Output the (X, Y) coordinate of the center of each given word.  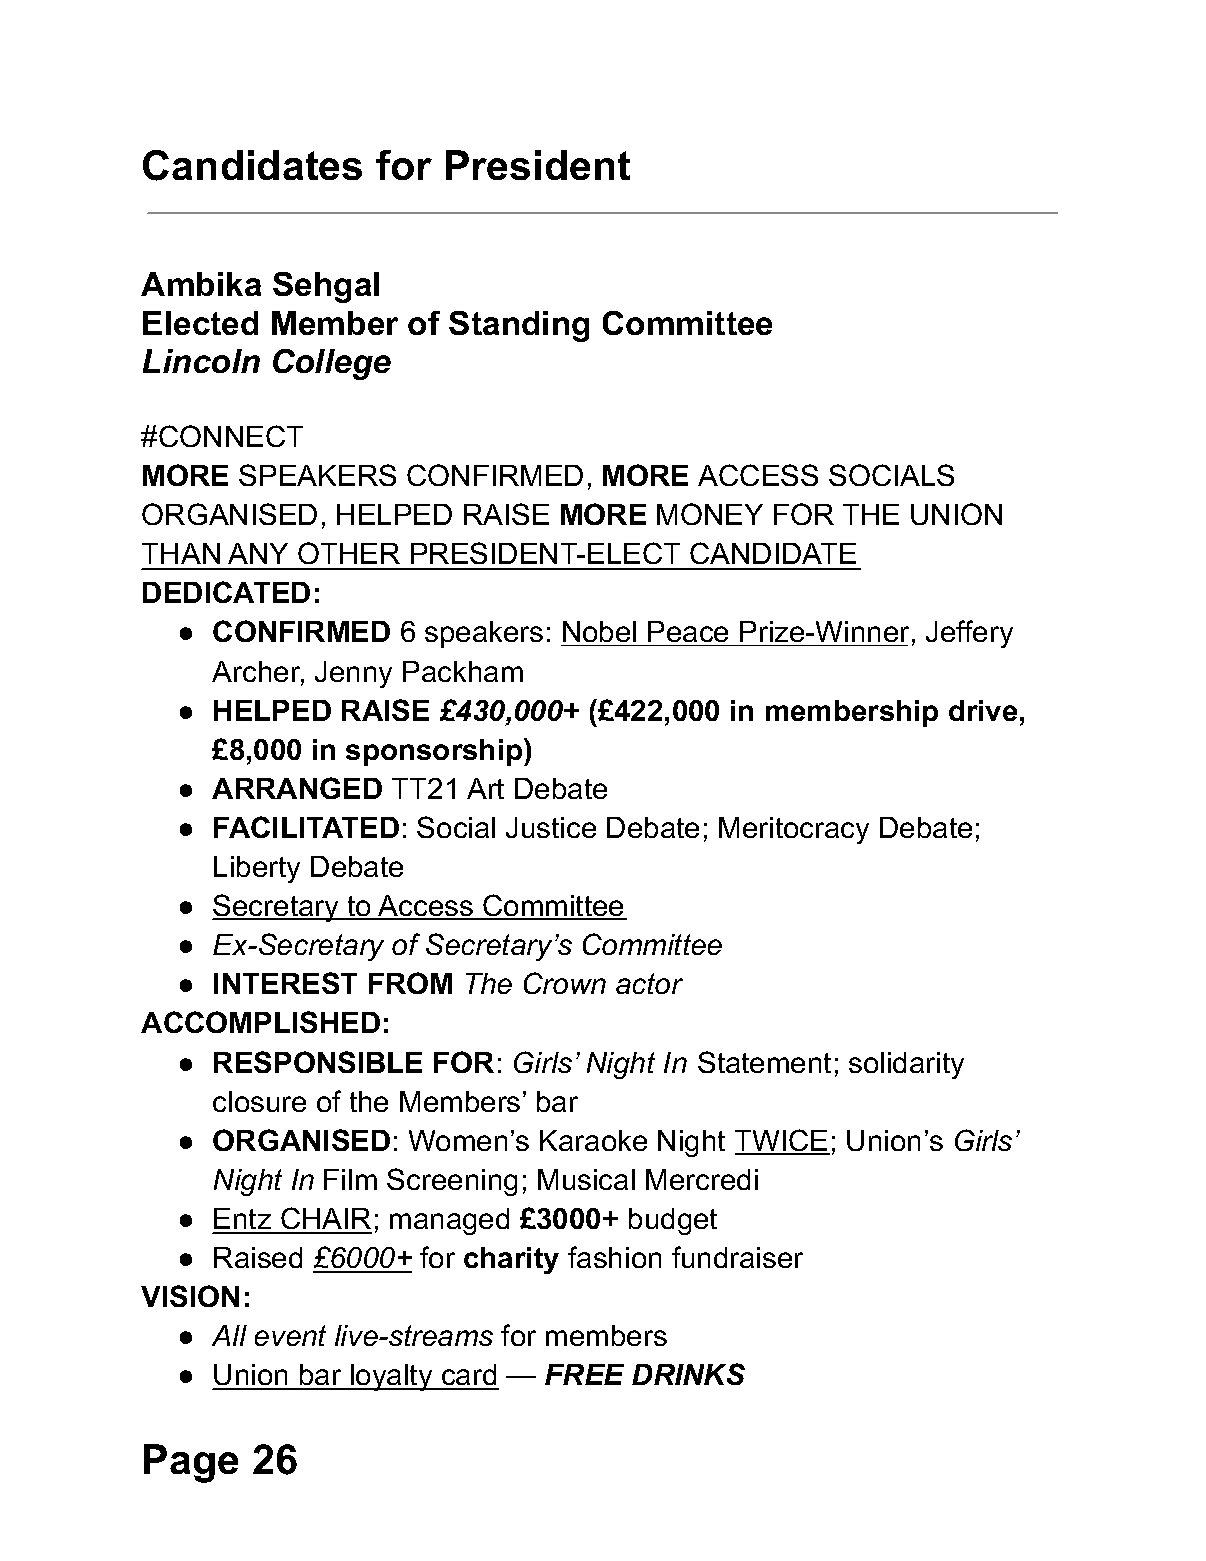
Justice (551, 827)
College (332, 364)
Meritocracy (794, 830)
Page (191, 1463)
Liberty (257, 869)
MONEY (710, 514)
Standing (519, 326)
